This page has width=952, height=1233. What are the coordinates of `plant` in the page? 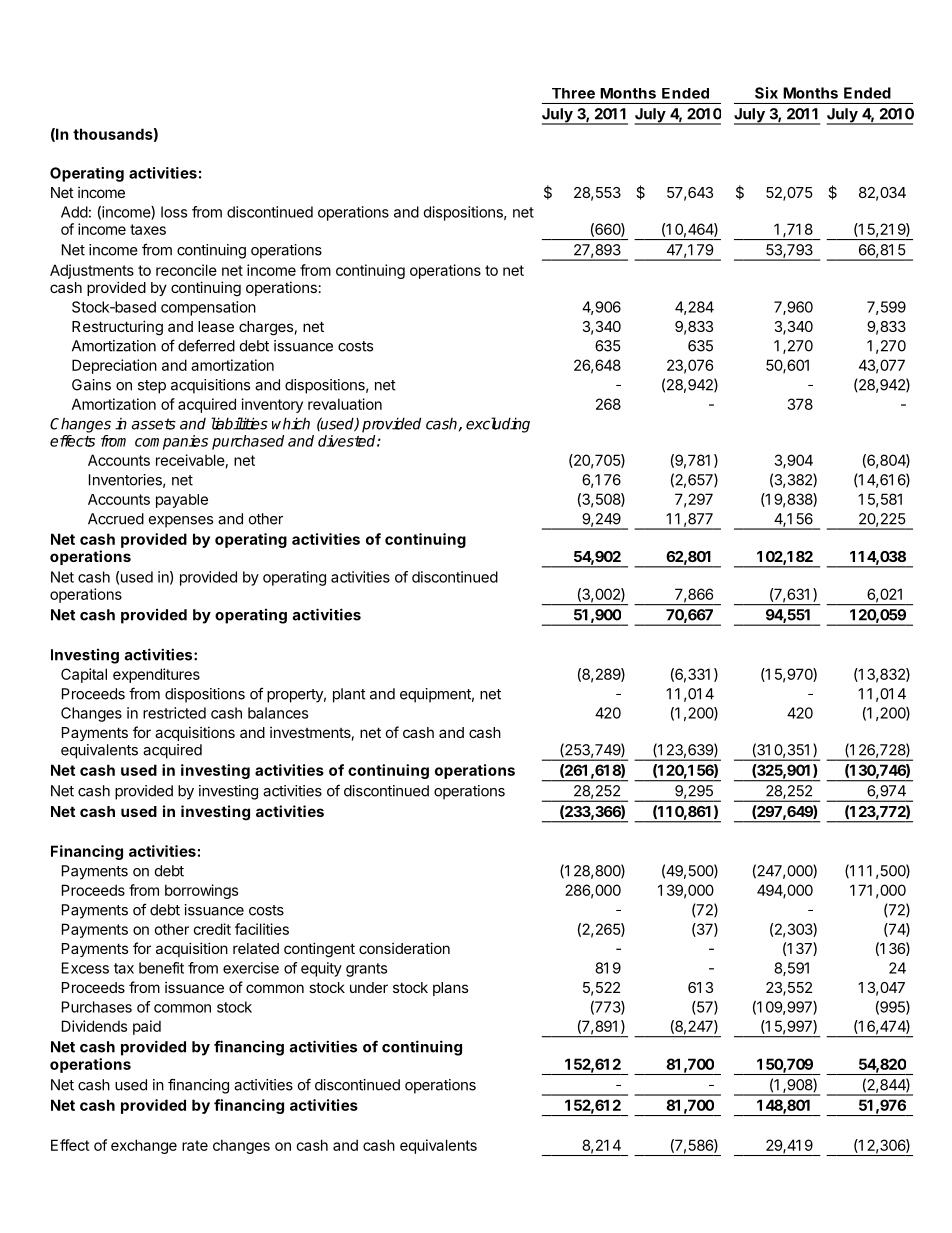 It's located at (349, 695).
